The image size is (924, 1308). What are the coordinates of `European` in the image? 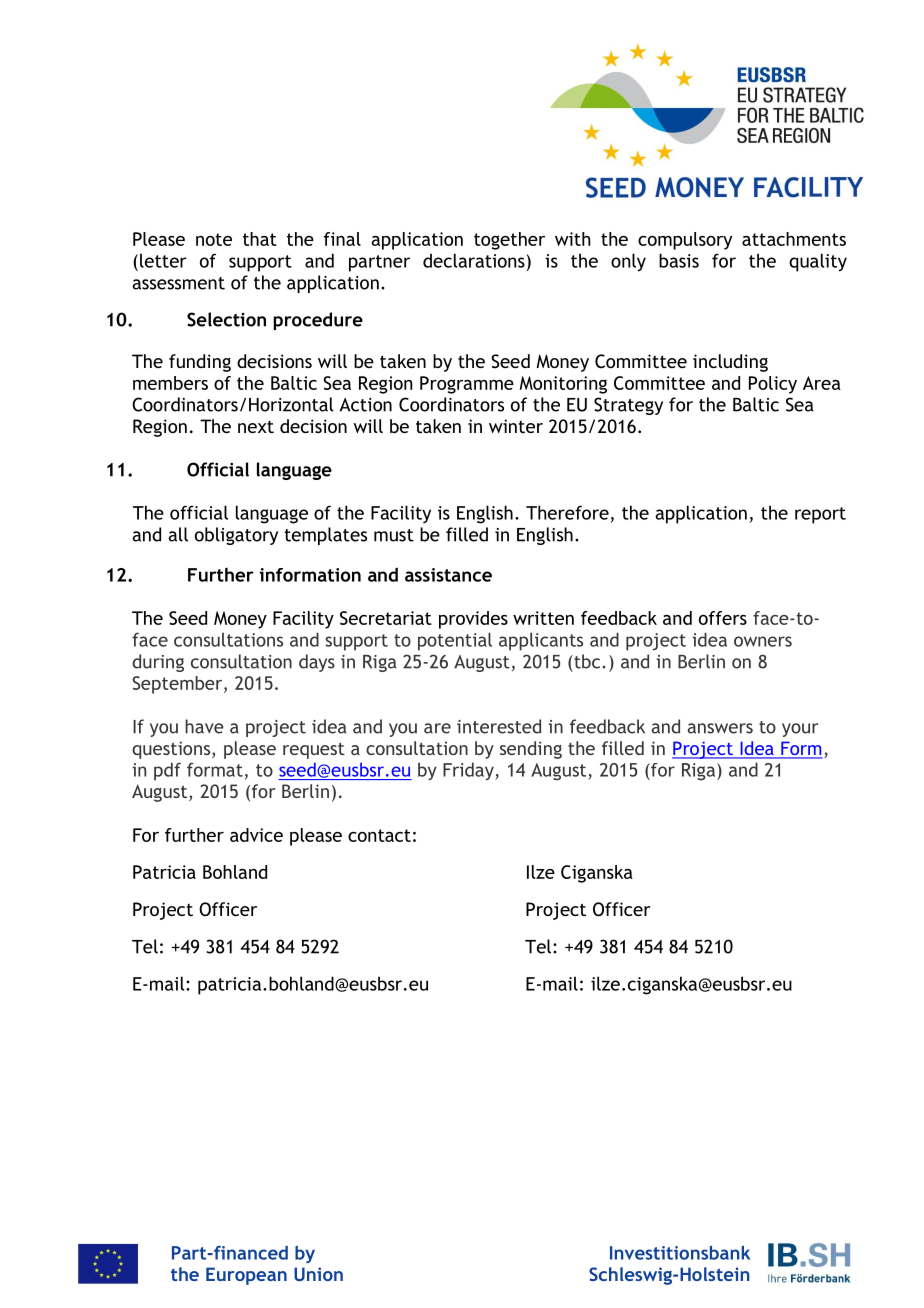 It's located at (246, 1276).
